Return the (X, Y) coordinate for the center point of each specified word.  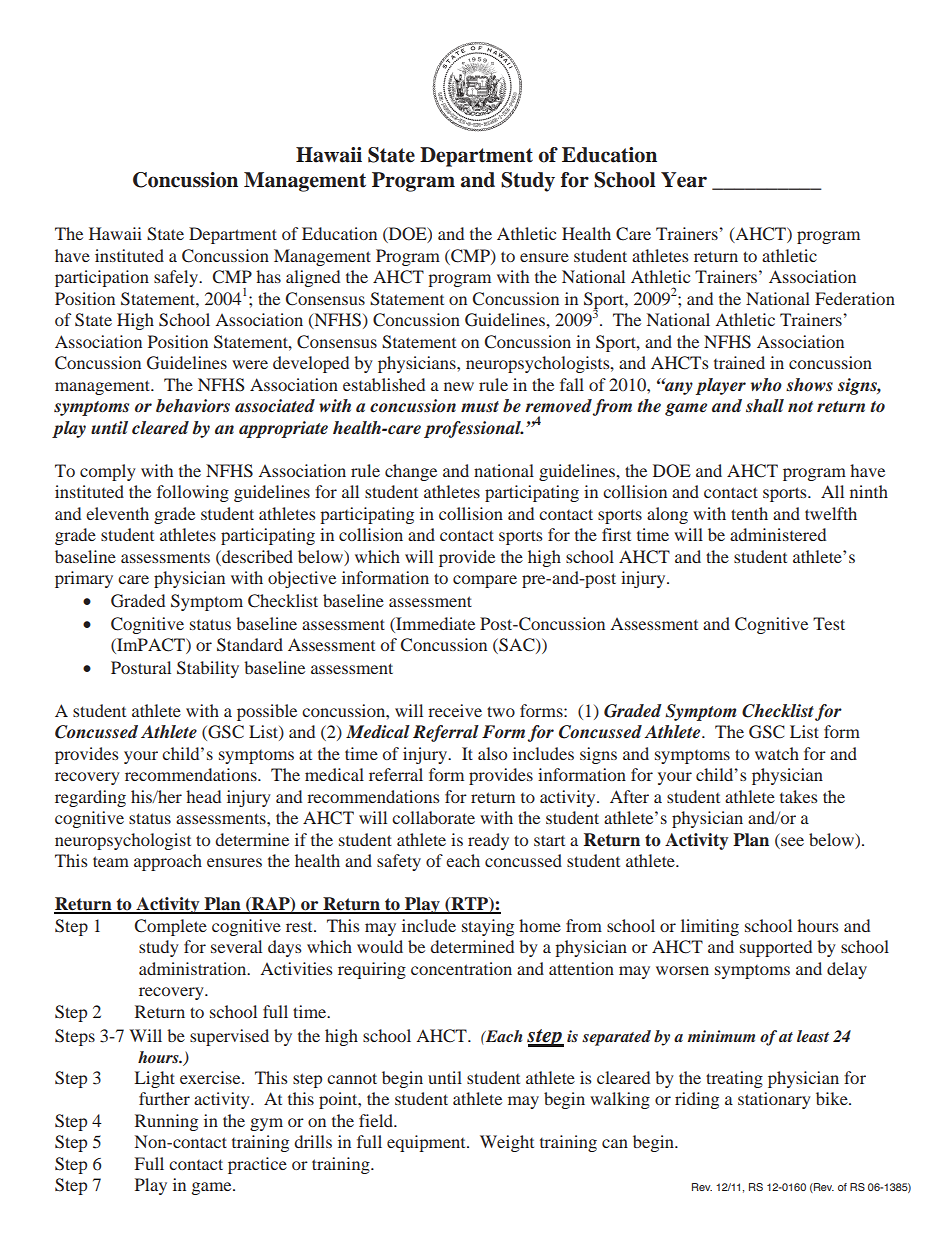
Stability (208, 669)
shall (765, 405)
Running (166, 1122)
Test (829, 623)
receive (455, 710)
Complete (171, 927)
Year (684, 180)
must (480, 406)
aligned (313, 278)
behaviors (193, 406)
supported (776, 948)
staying (488, 927)
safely (177, 278)
